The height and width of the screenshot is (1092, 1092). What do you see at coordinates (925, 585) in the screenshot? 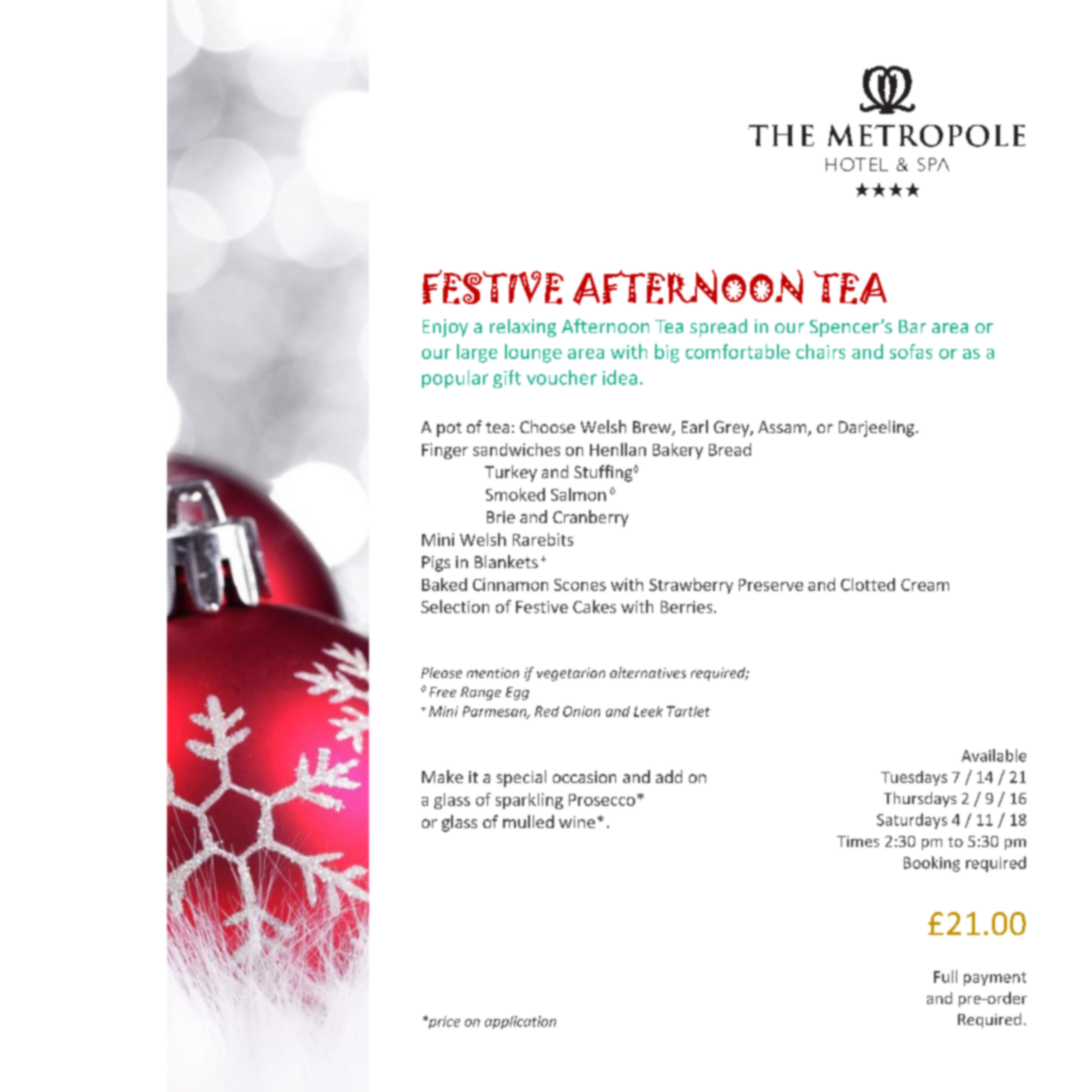
I see `Cream` at bounding box center [925, 585].
